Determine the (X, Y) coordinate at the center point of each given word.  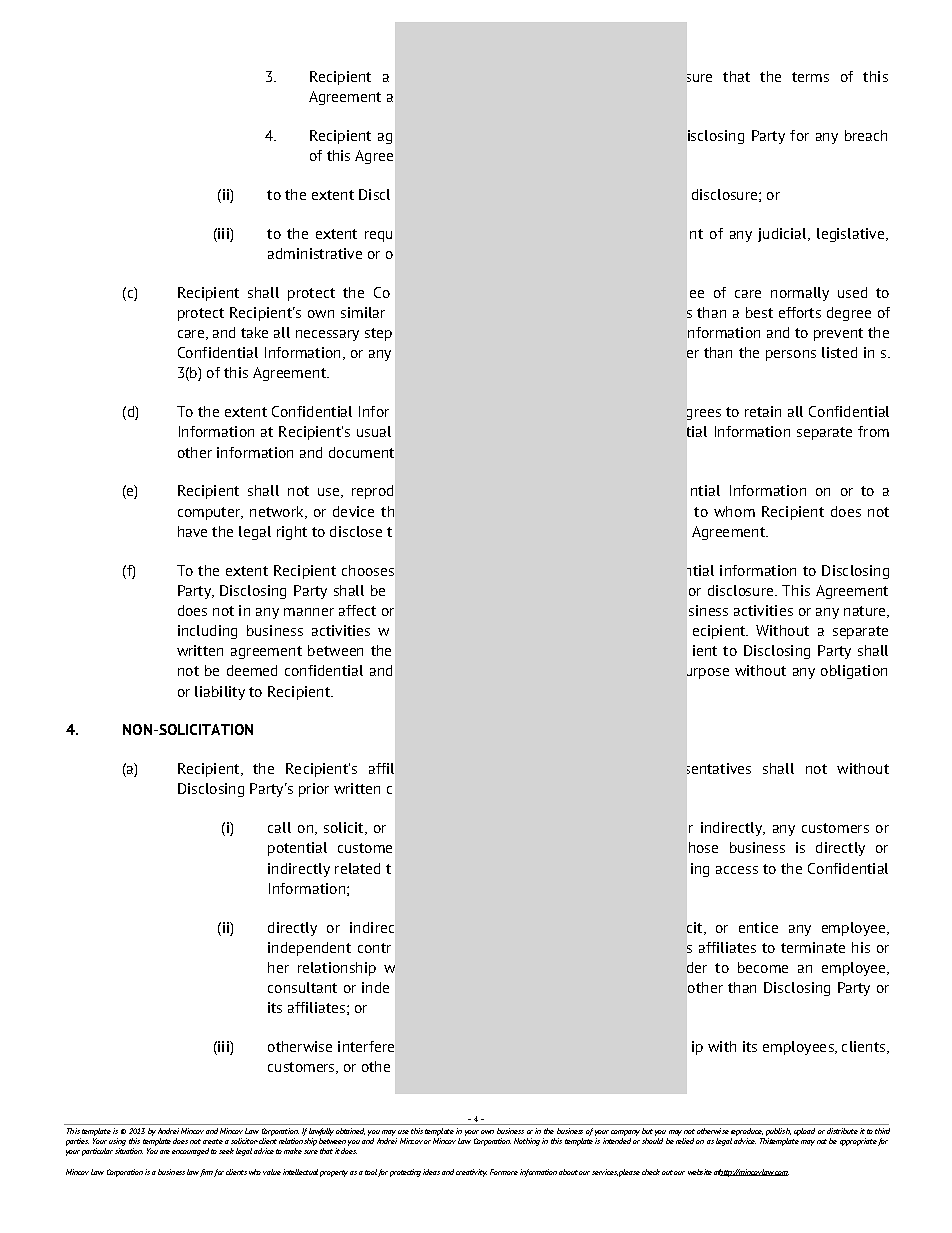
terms (810, 77)
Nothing (527, 1142)
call (279, 827)
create (213, 1141)
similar (363, 312)
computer (210, 513)
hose (703, 847)
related (357, 868)
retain (763, 411)
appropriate (858, 1142)
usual (374, 431)
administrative (315, 253)
